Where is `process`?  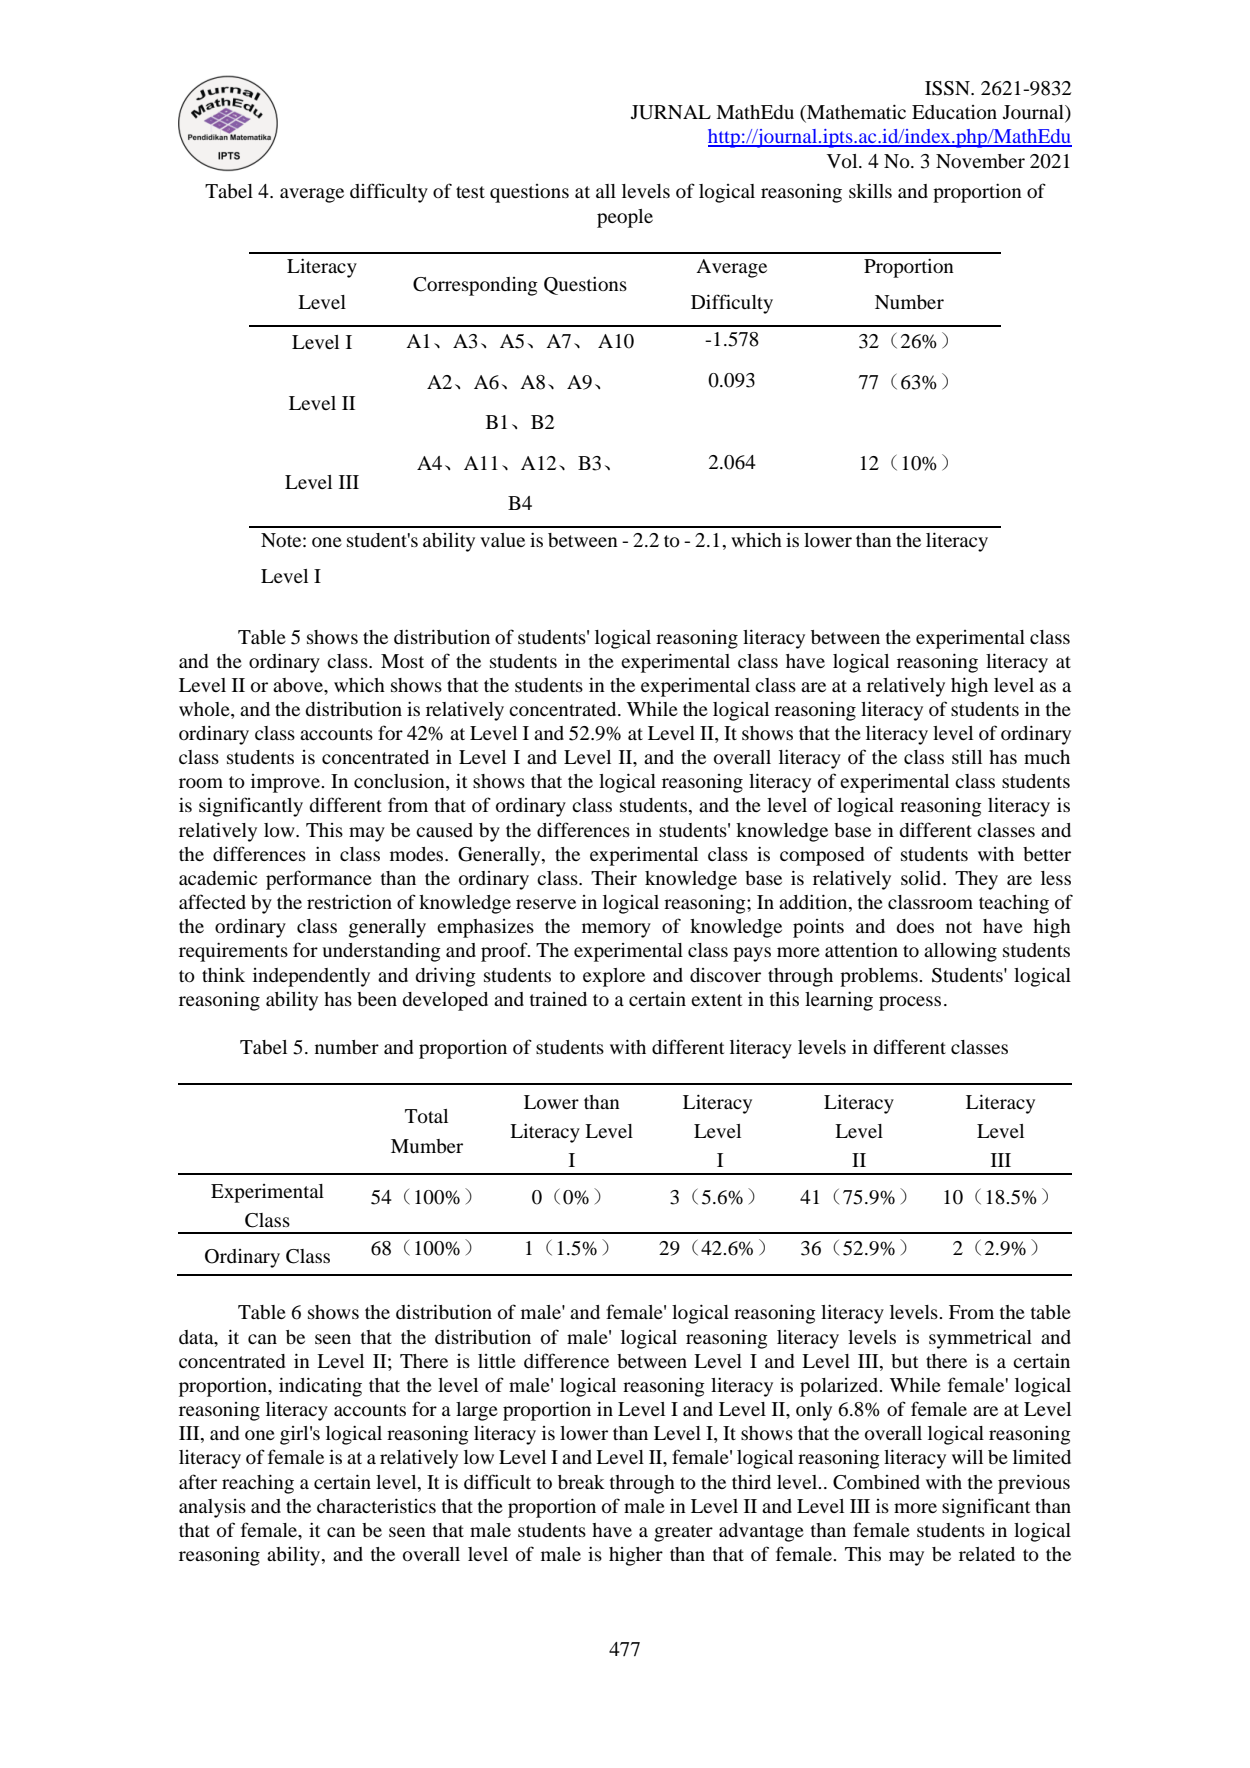
process is located at coordinates (910, 1003).
